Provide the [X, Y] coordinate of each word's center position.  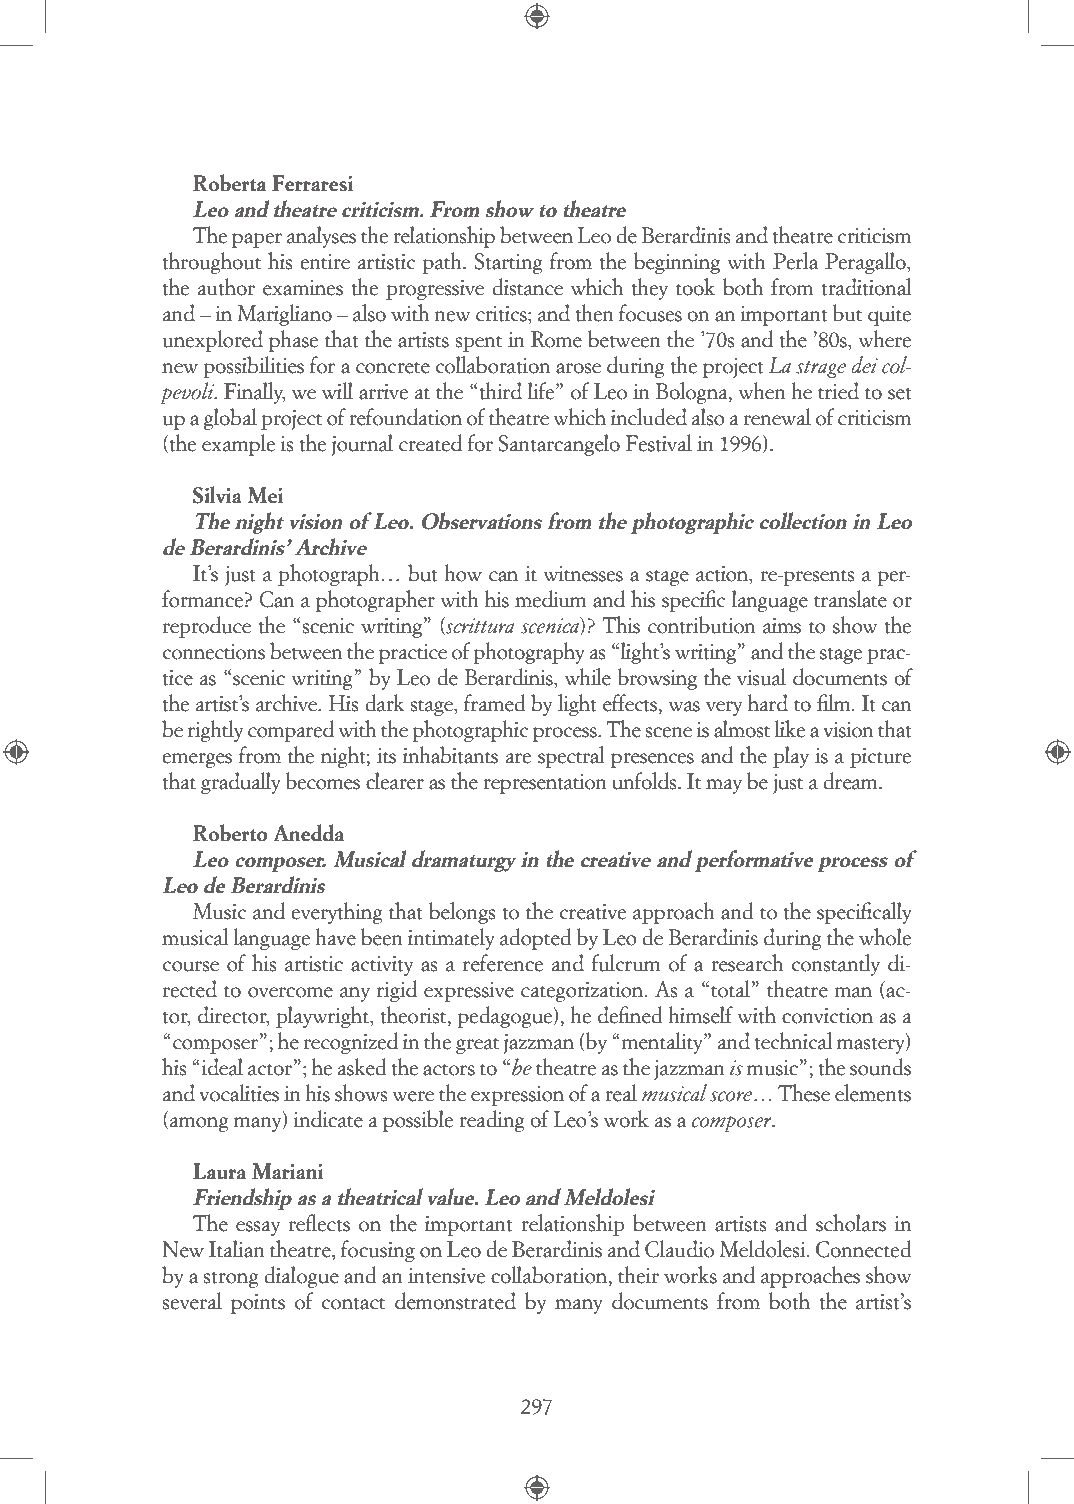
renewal [777, 417]
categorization [582, 992]
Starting [509, 263]
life [542, 391]
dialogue [301, 1277]
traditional [866, 287]
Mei [265, 495]
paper [257, 240]
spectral [571, 757]
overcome [290, 992]
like [790, 729]
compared [291, 731]
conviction [827, 1016]
